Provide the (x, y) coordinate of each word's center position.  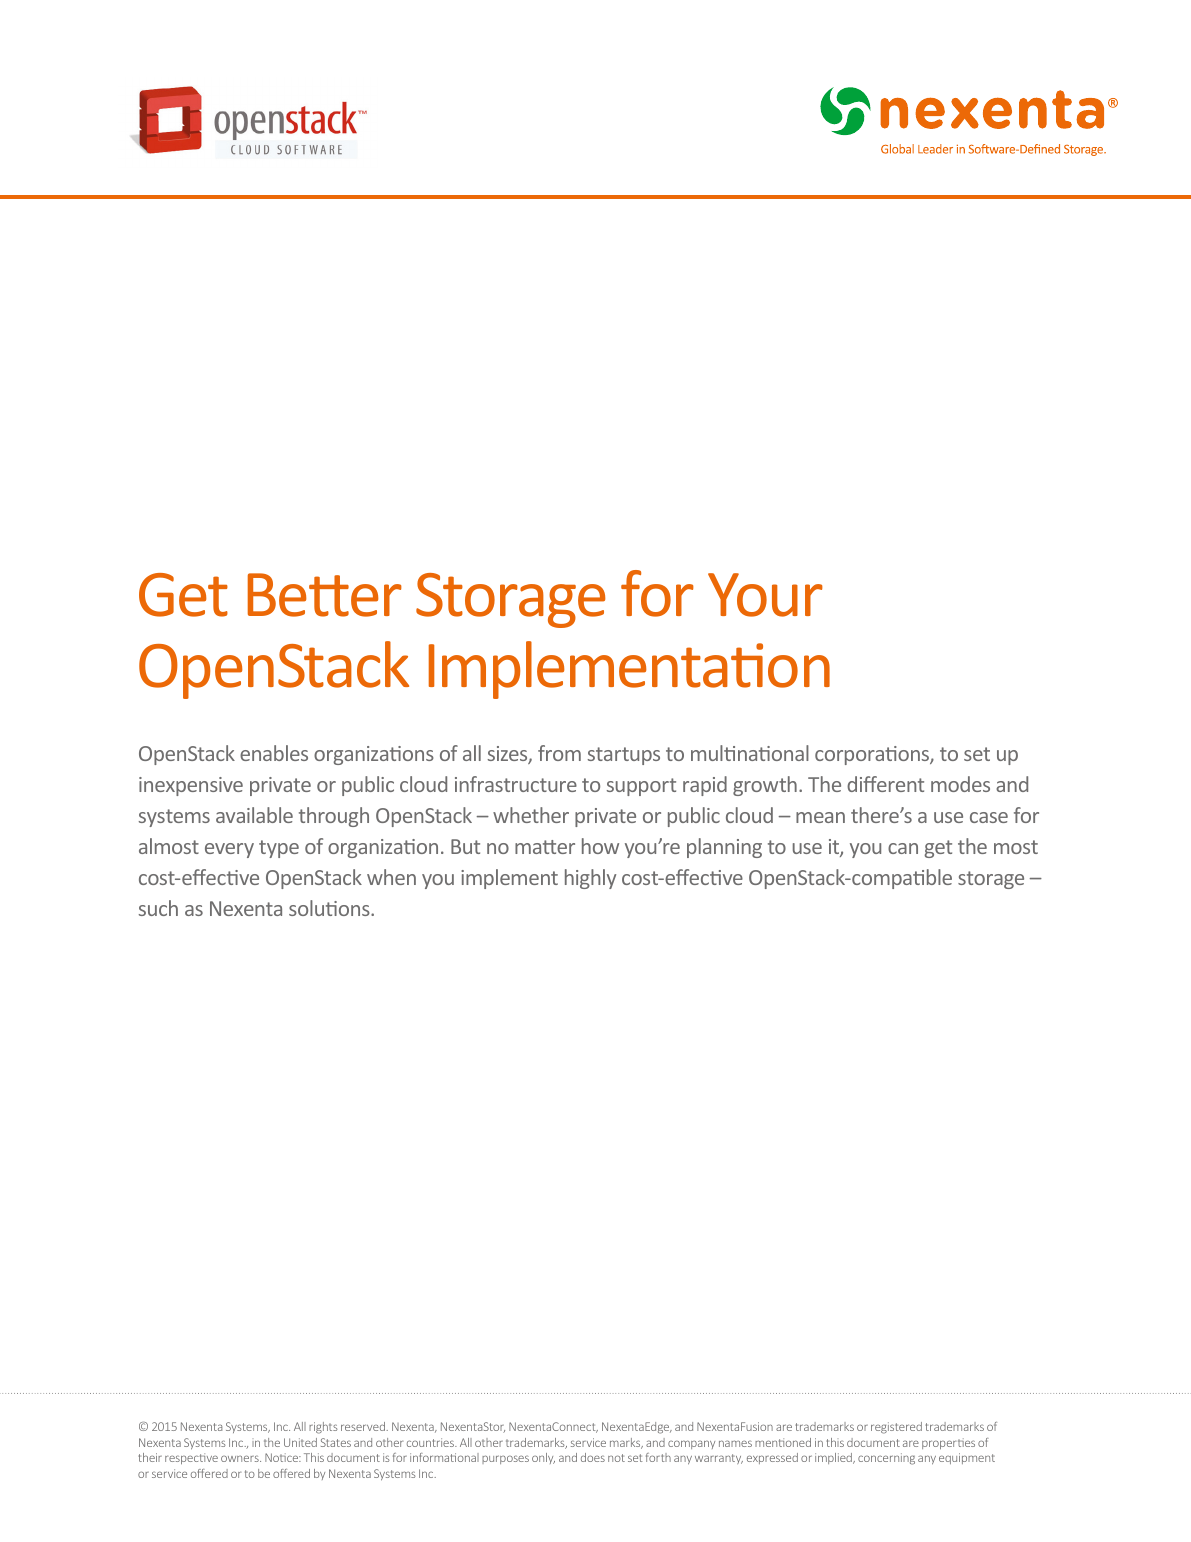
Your (765, 595)
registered (896, 1428)
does (593, 1457)
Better (325, 595)
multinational (750, 753)
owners (241, 1458)
